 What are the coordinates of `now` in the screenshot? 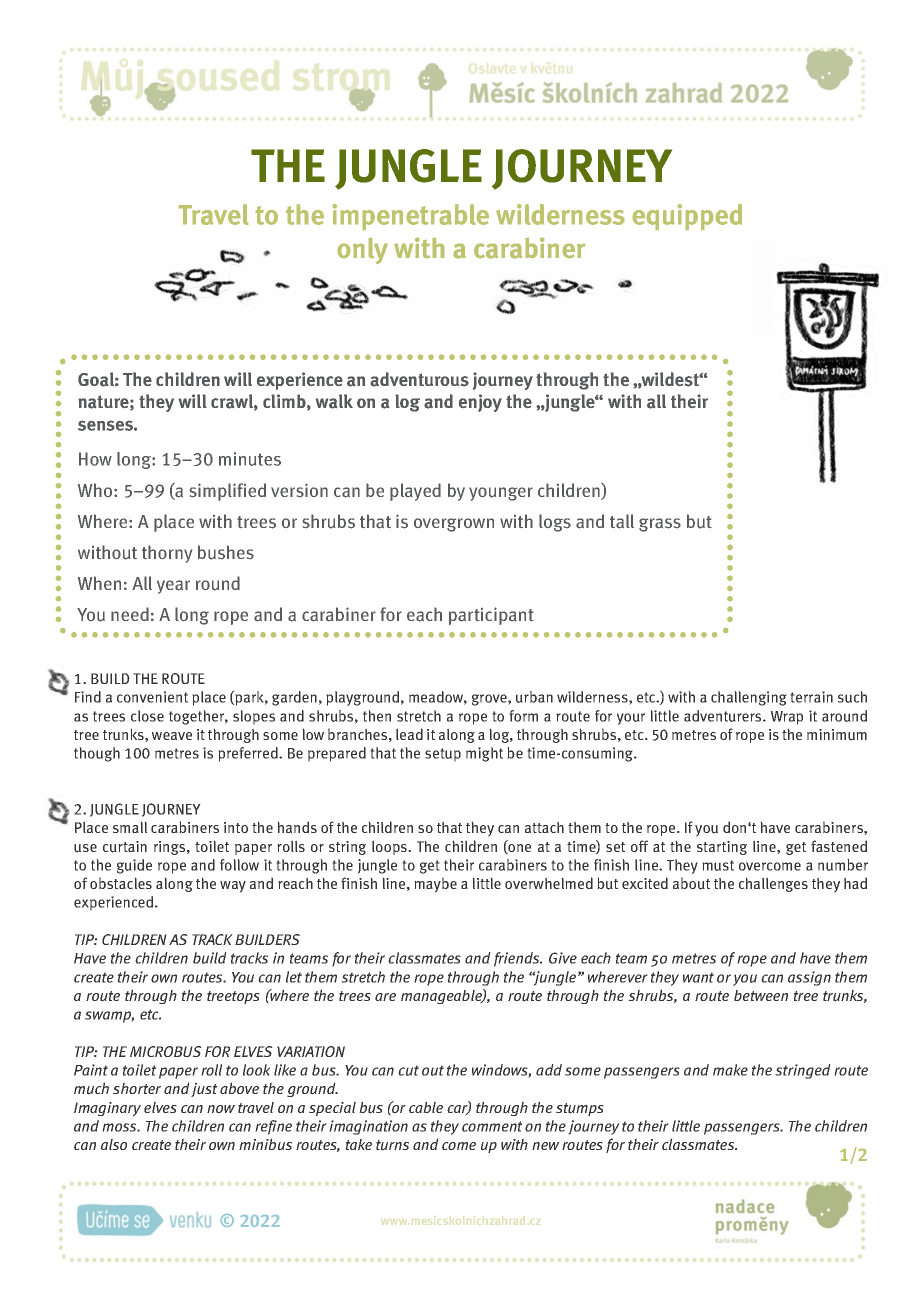 It's located at (221, 1109).
